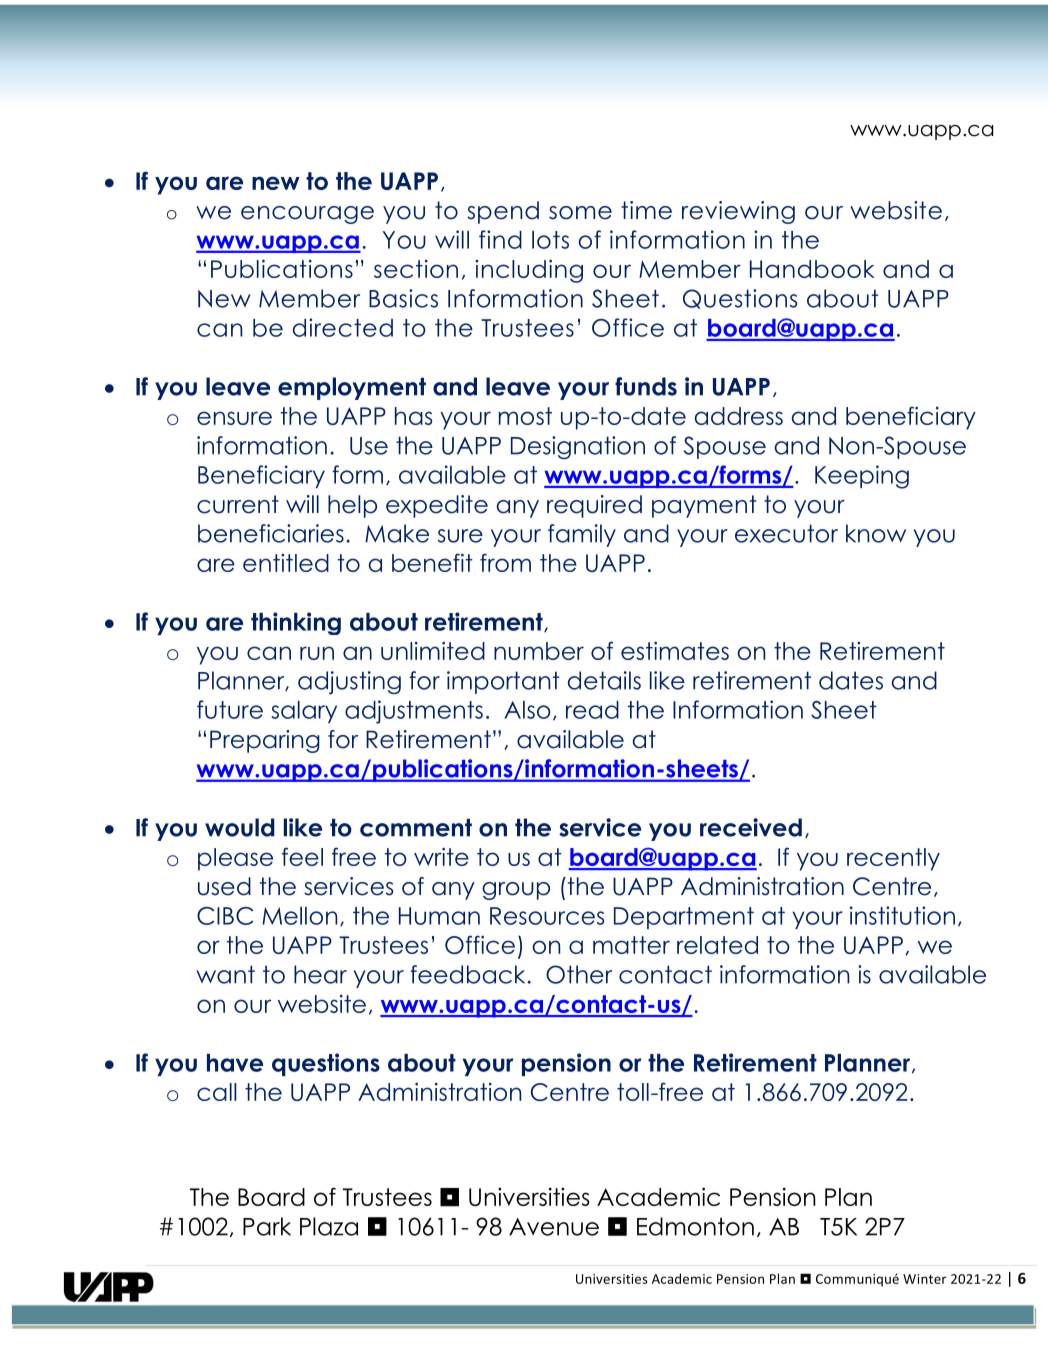  What do you see at coordinates (307, 215) in the screenshot?
I see `encourage` at bounding box center [307, 215].
